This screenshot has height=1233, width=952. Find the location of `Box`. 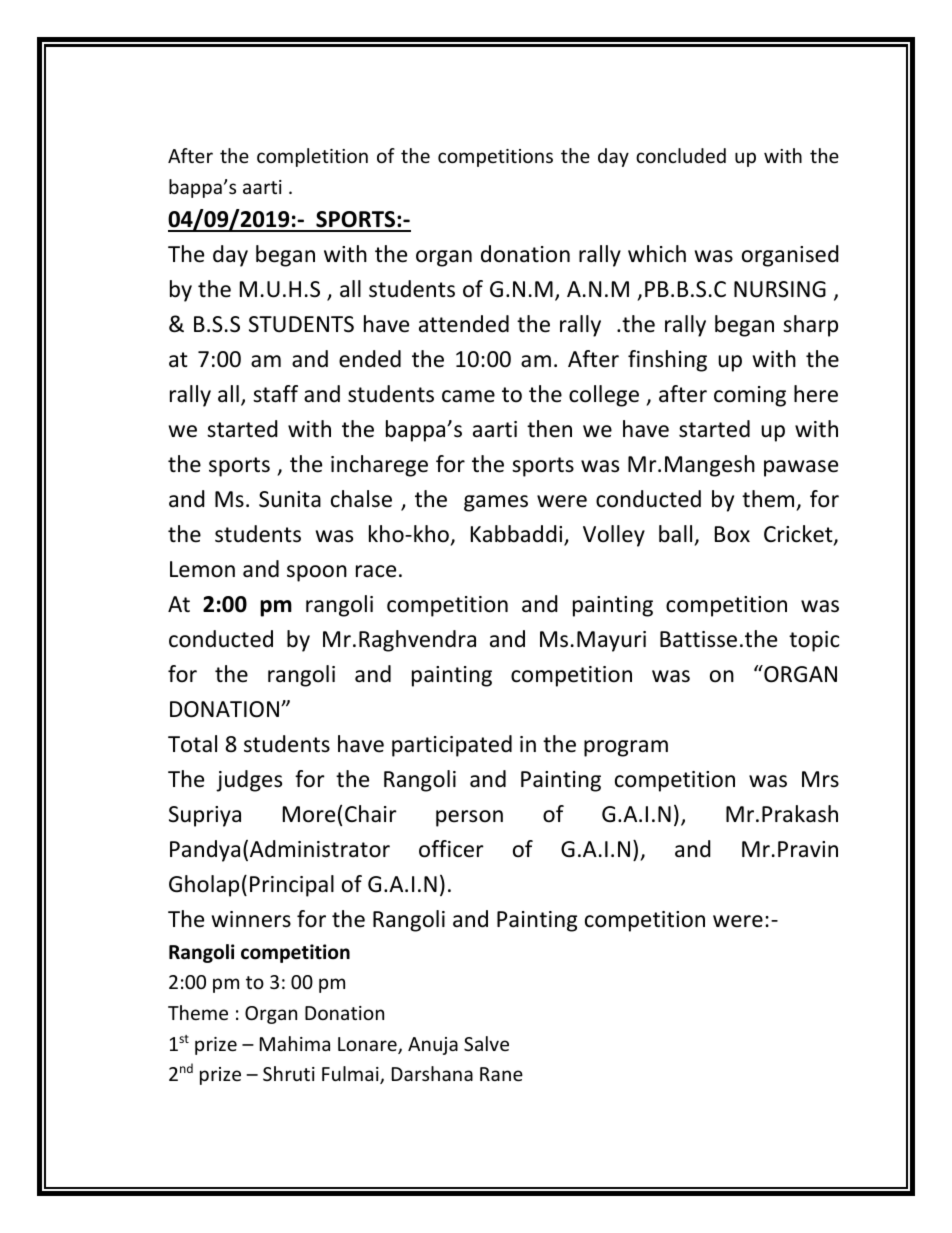

Box is located at coordinates (732, 534).
